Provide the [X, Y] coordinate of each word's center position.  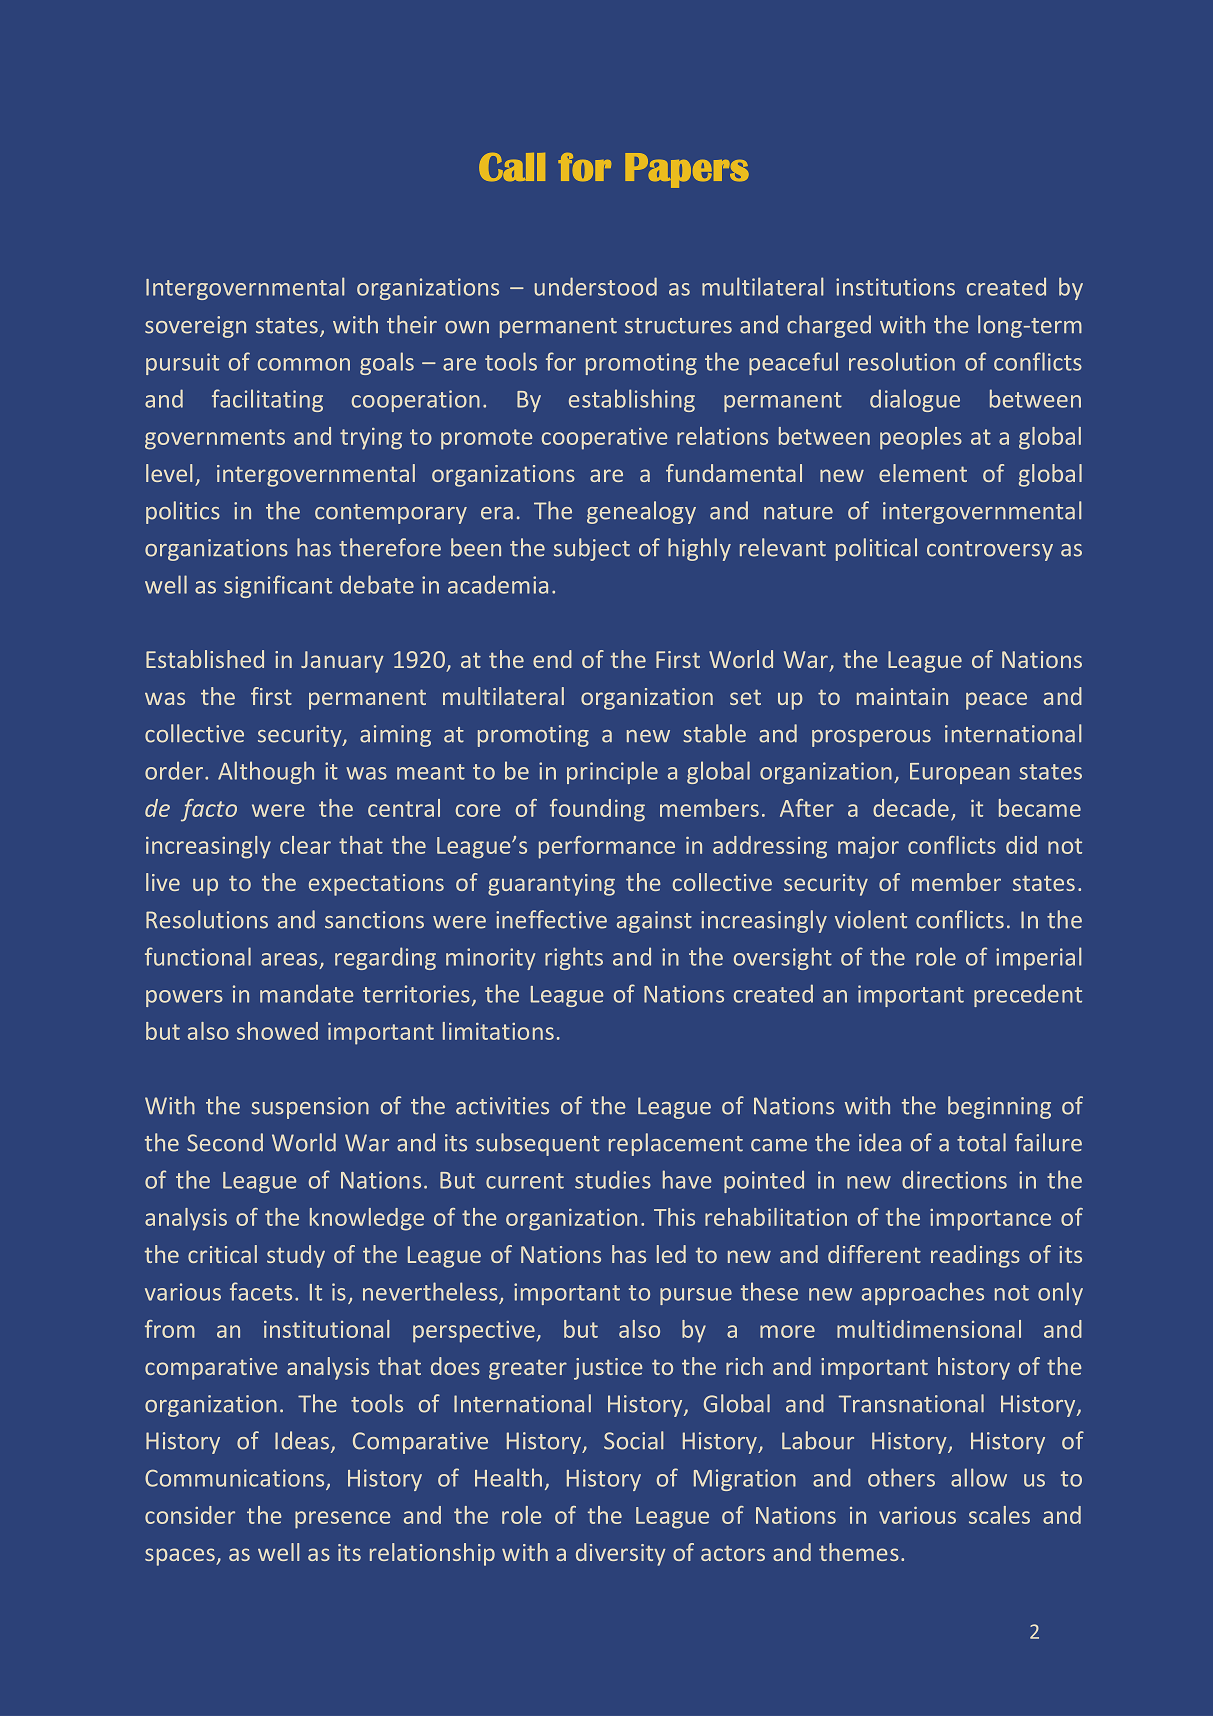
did [1021, 845]
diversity [621, 1554]
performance [607, 847]
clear [305, 845]
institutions [895, 287]
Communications [236, 1479]
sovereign [195, 327]
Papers [687, 170]
